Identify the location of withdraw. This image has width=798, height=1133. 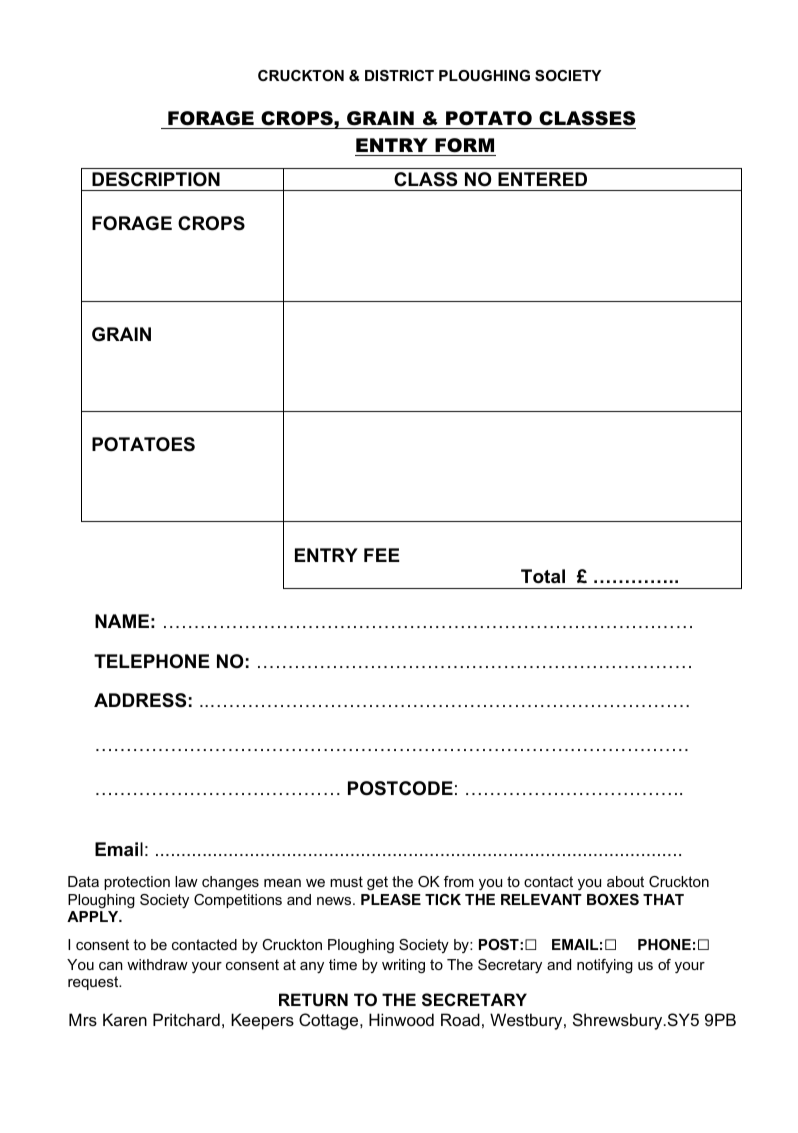
(157, 964).
